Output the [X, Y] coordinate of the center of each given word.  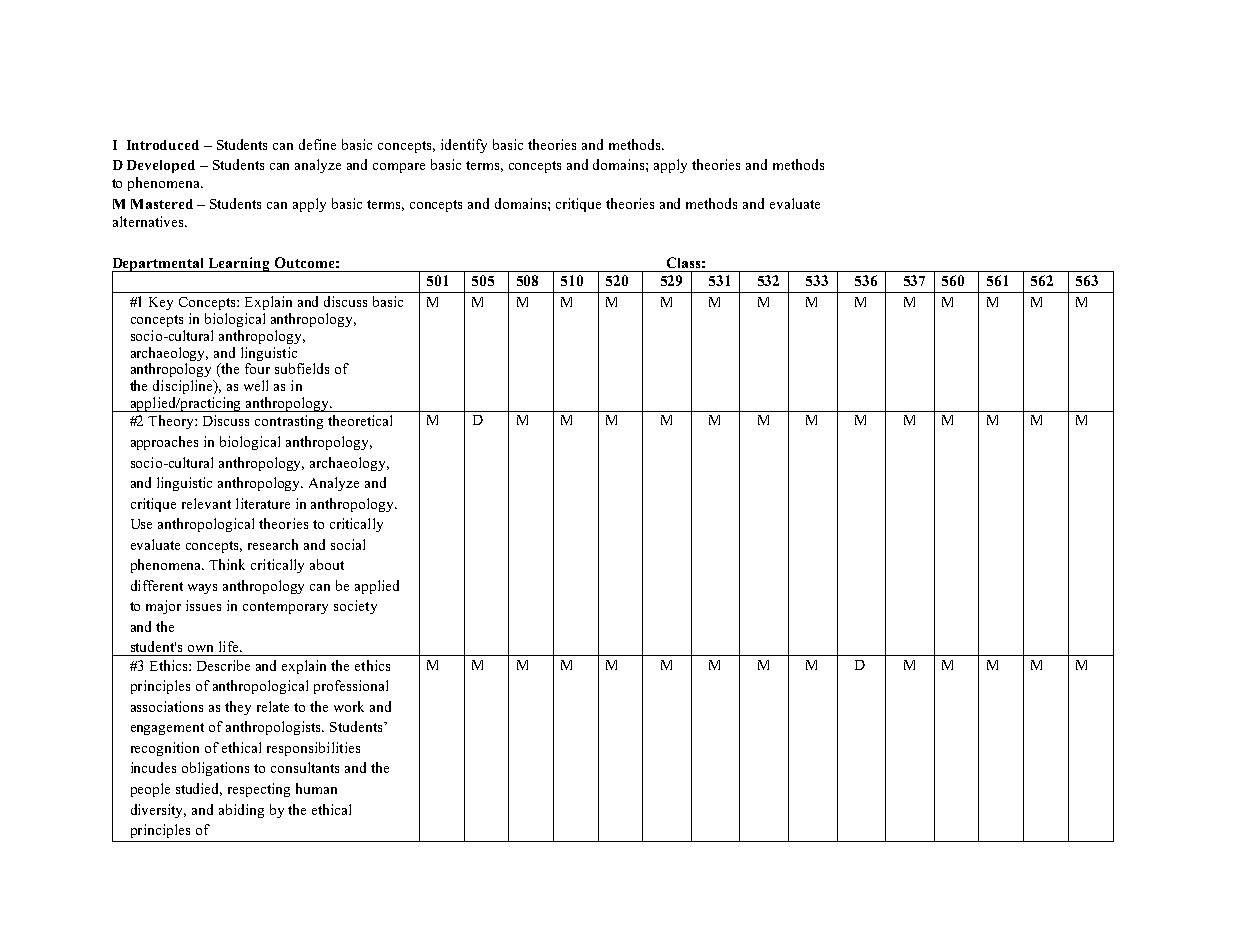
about [327, 564]
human [316, 788]
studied [199, 789]
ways [202, 589]
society [355, 607]
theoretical [360, 420]
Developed [161, 166]
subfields [302, 368]
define [317, 144]
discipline [184, 387]
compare [399, 168]
